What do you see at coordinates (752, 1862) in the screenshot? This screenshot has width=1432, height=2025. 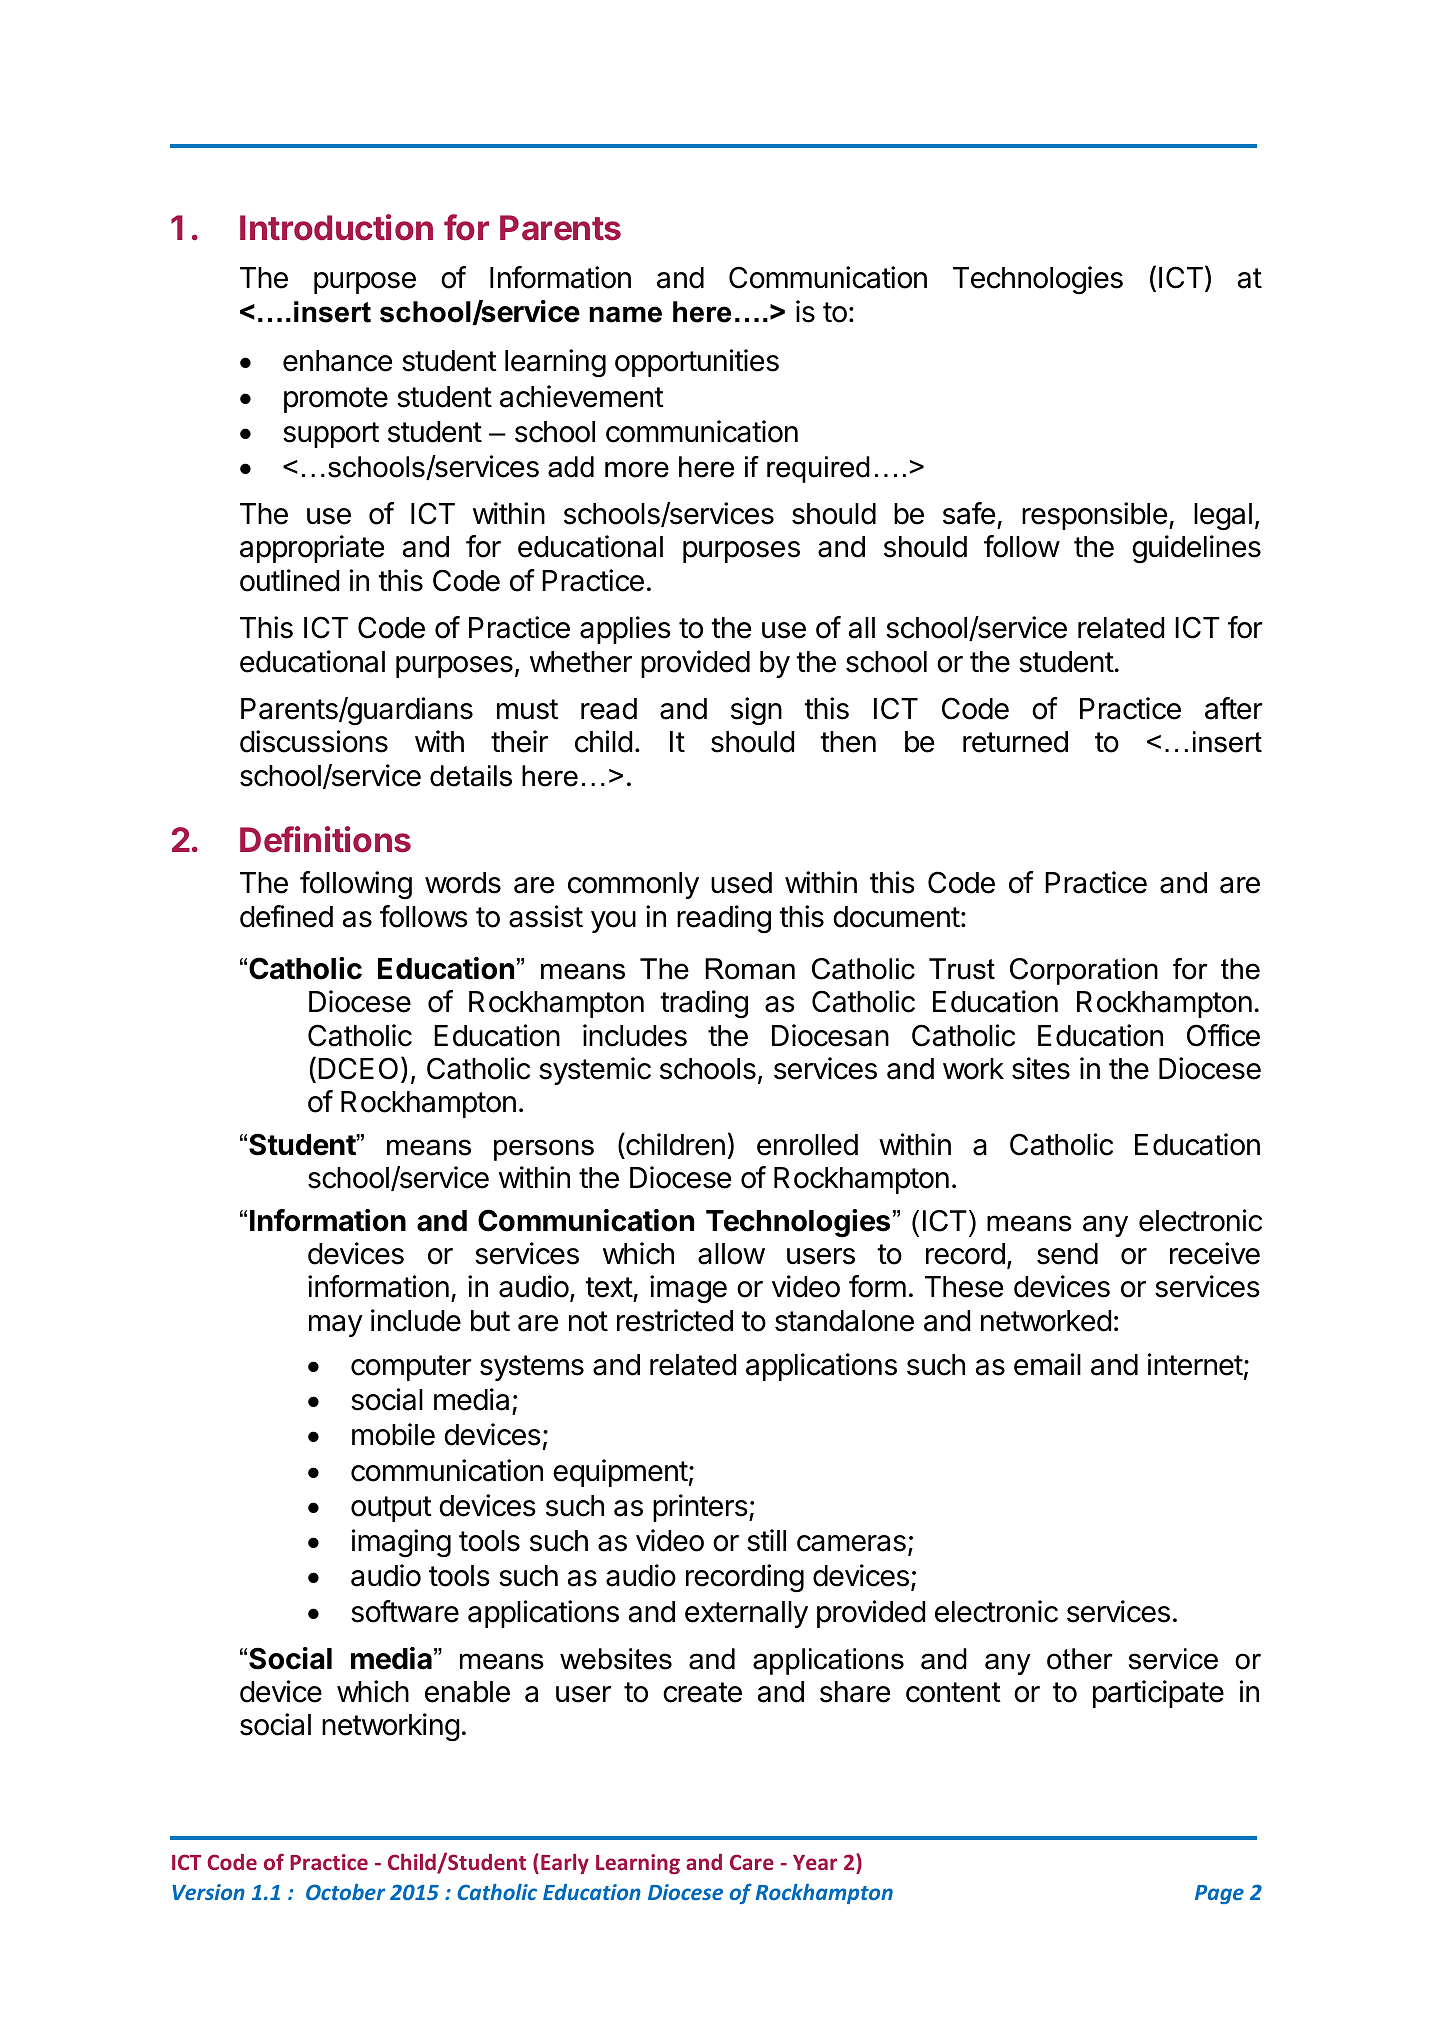 I see `Care` at bounding box center [752, 1862].
